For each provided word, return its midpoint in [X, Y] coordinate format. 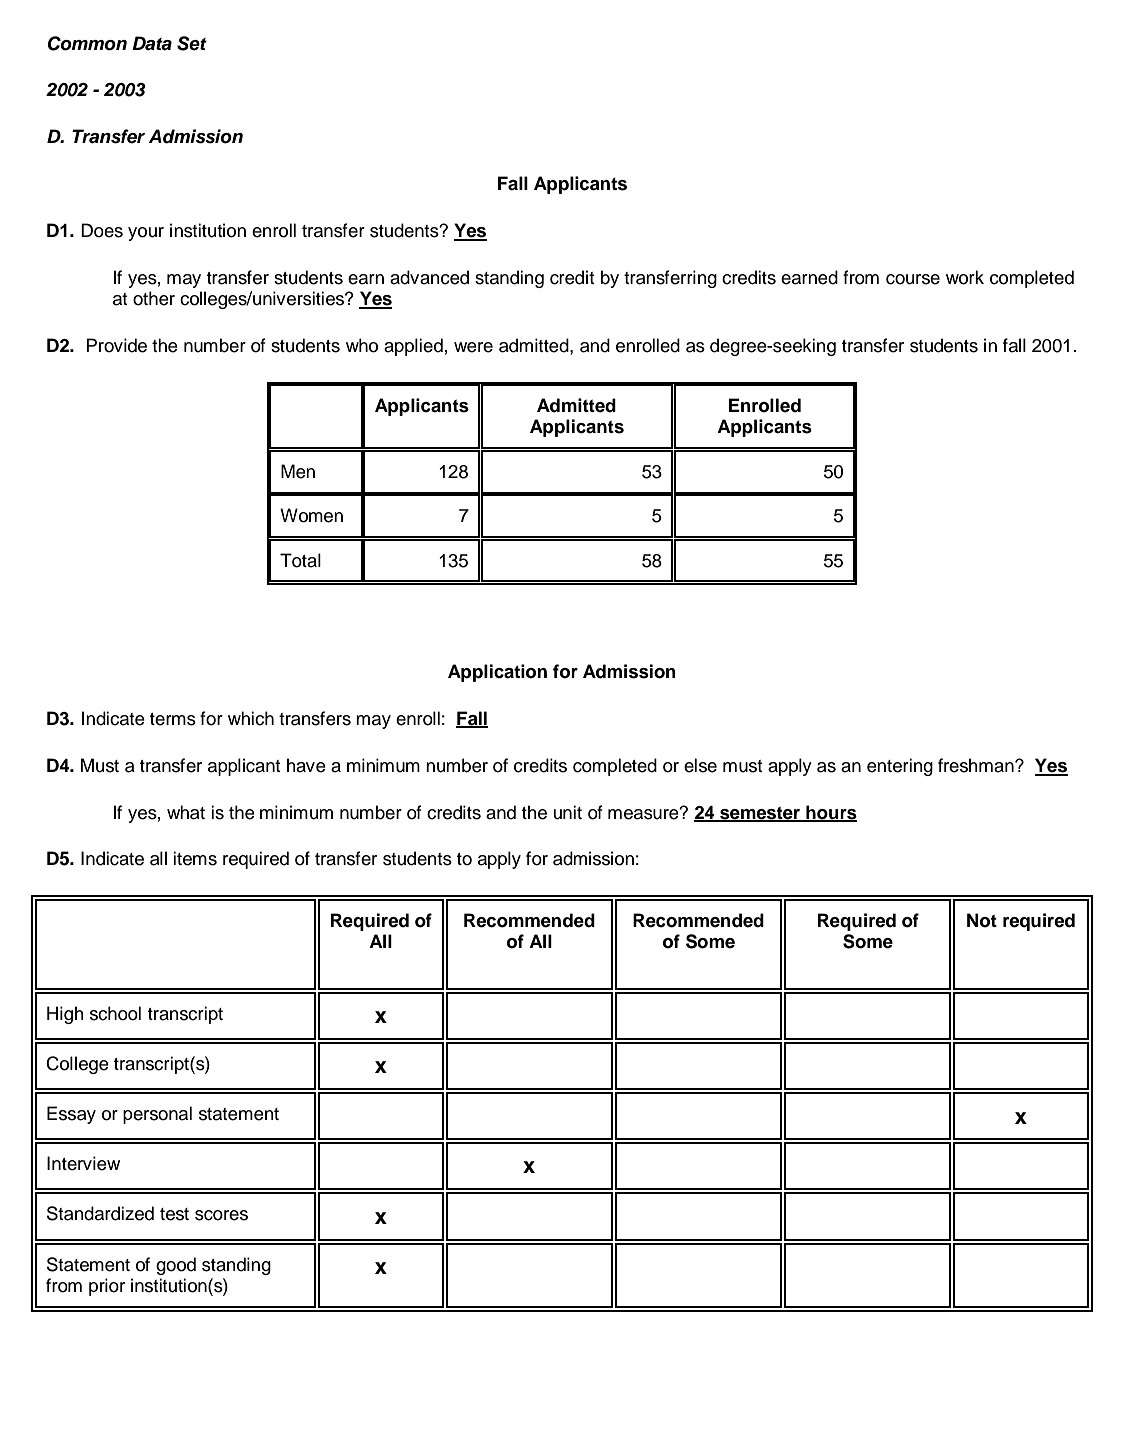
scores [221, 1215]
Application [497, 673]
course [913, 279]
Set [192, 43]
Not [982, 920]
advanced [429, 277]
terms [173, 719]
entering [900, 767]
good [176, 1266]
